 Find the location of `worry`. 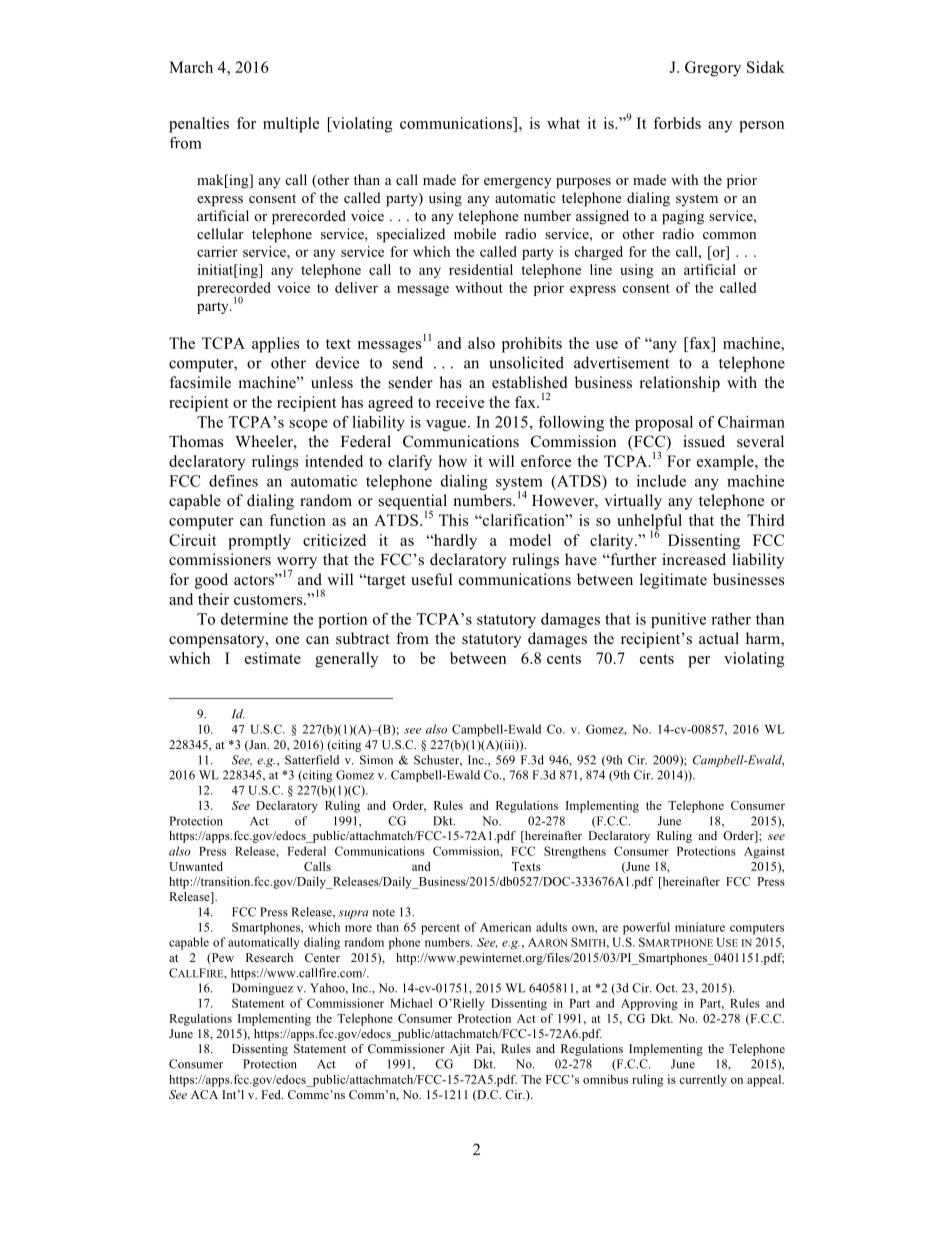

worry is located at coordinates (297, 564).
